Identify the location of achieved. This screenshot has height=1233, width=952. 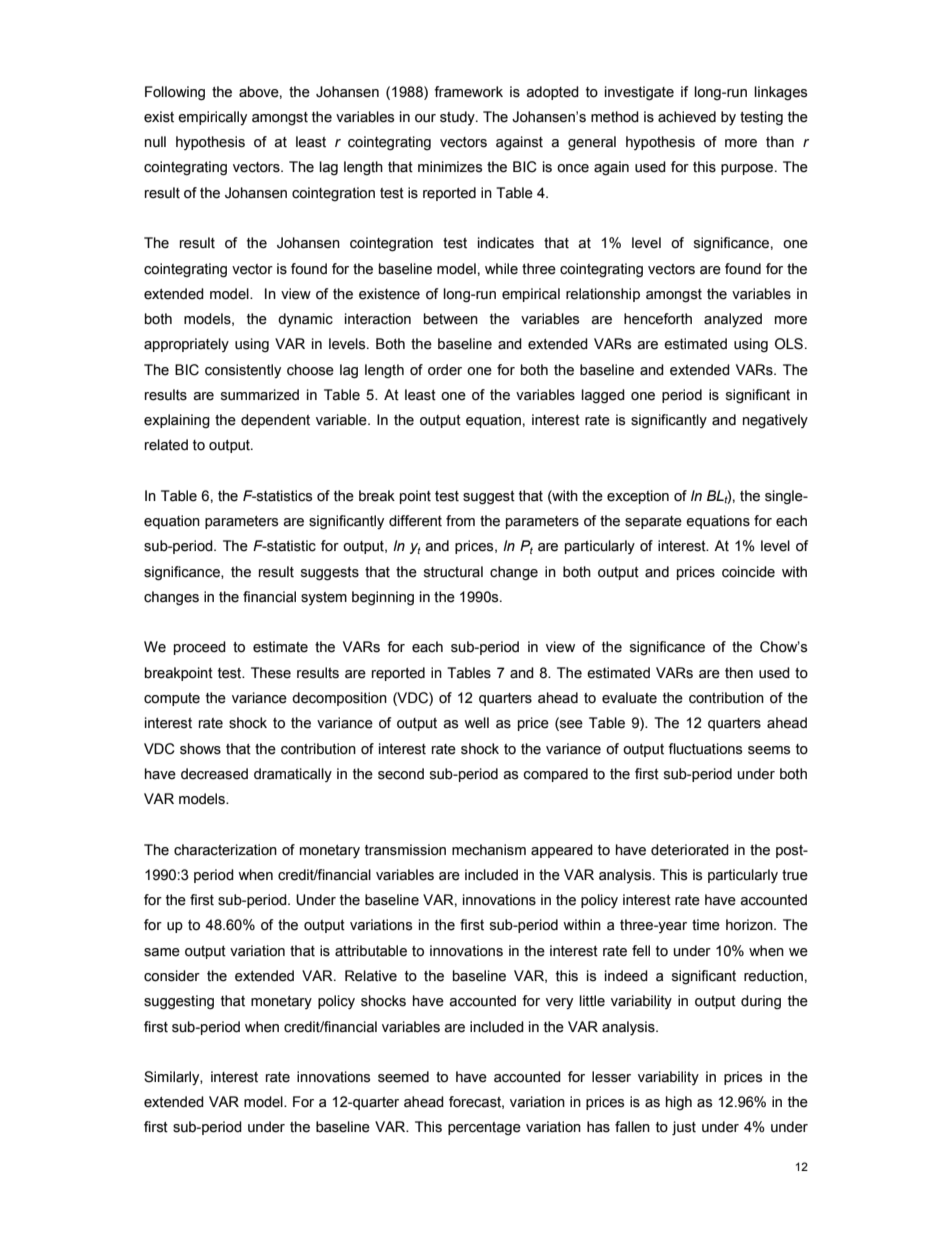
(687, 117).
